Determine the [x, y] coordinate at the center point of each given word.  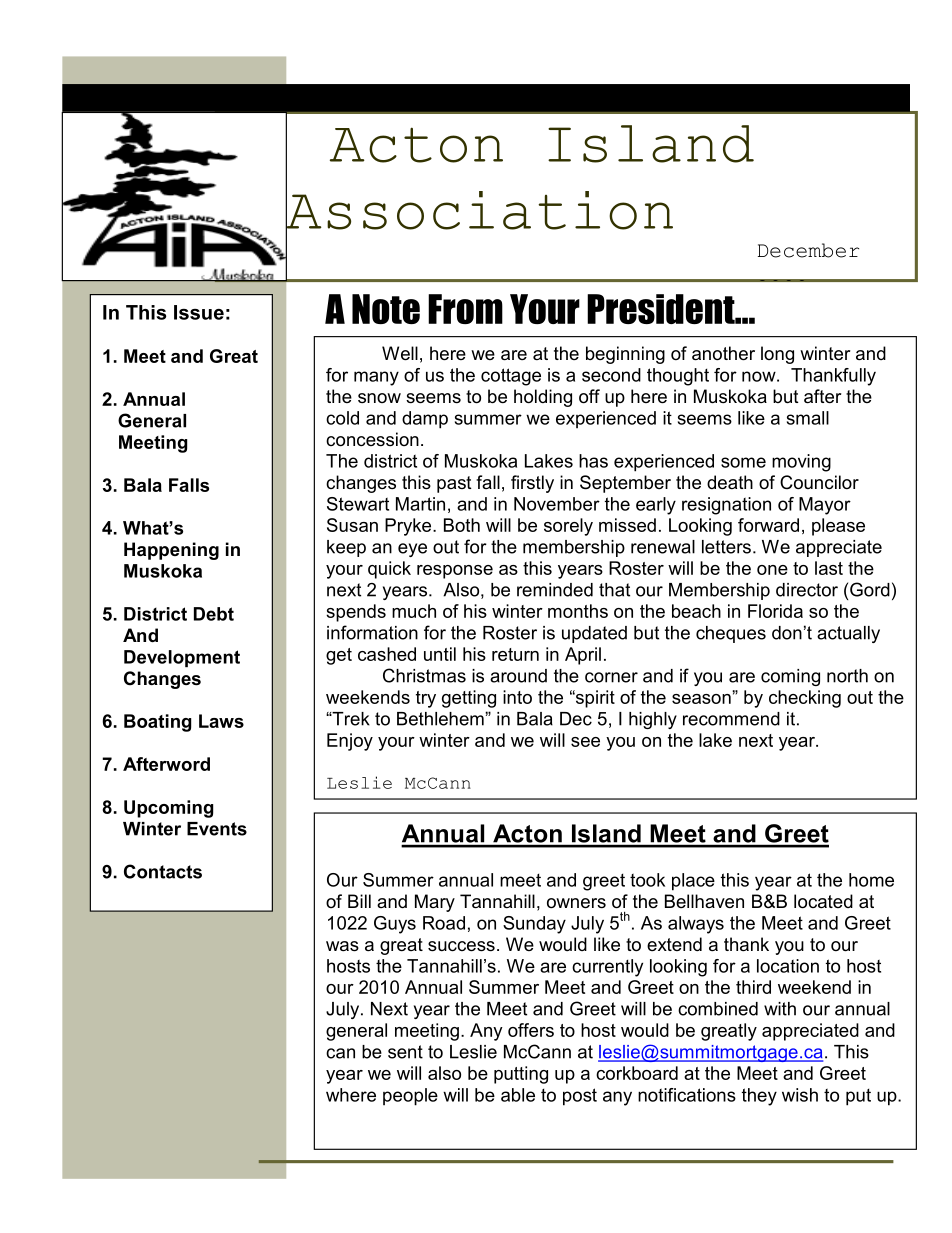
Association [479, 210]
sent [405, 1052]
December [808, 250]
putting [521, 1075]
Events [217, 829]
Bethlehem [441, 719]
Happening [171, 551]
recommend [731, 719]
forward [768, 525]
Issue [199, 312]
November [557, 504]
